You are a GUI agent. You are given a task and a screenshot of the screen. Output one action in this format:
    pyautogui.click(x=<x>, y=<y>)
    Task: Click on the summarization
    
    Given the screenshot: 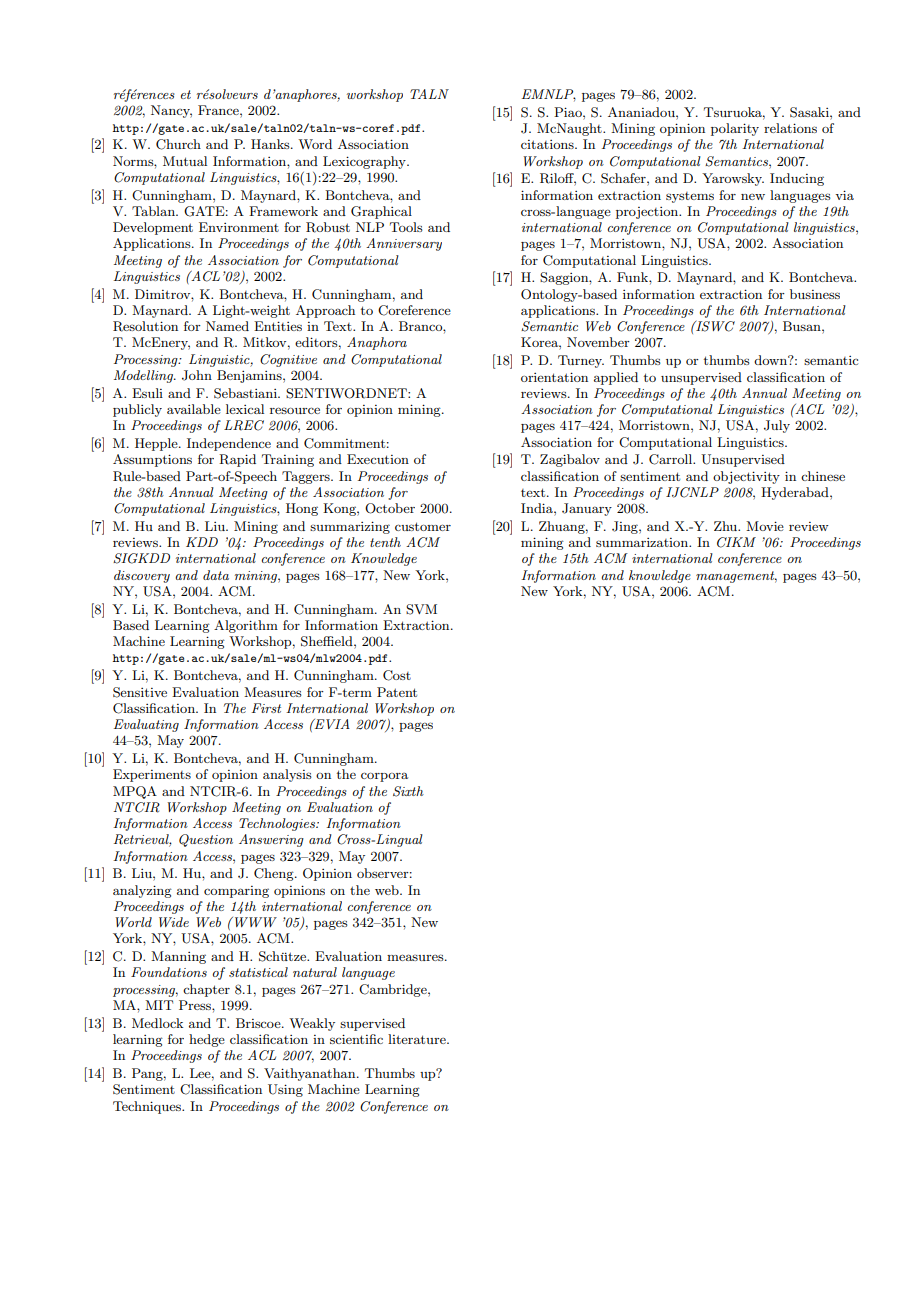 What is the action you would take?
    pyautogui.click(x=643, y=542)
